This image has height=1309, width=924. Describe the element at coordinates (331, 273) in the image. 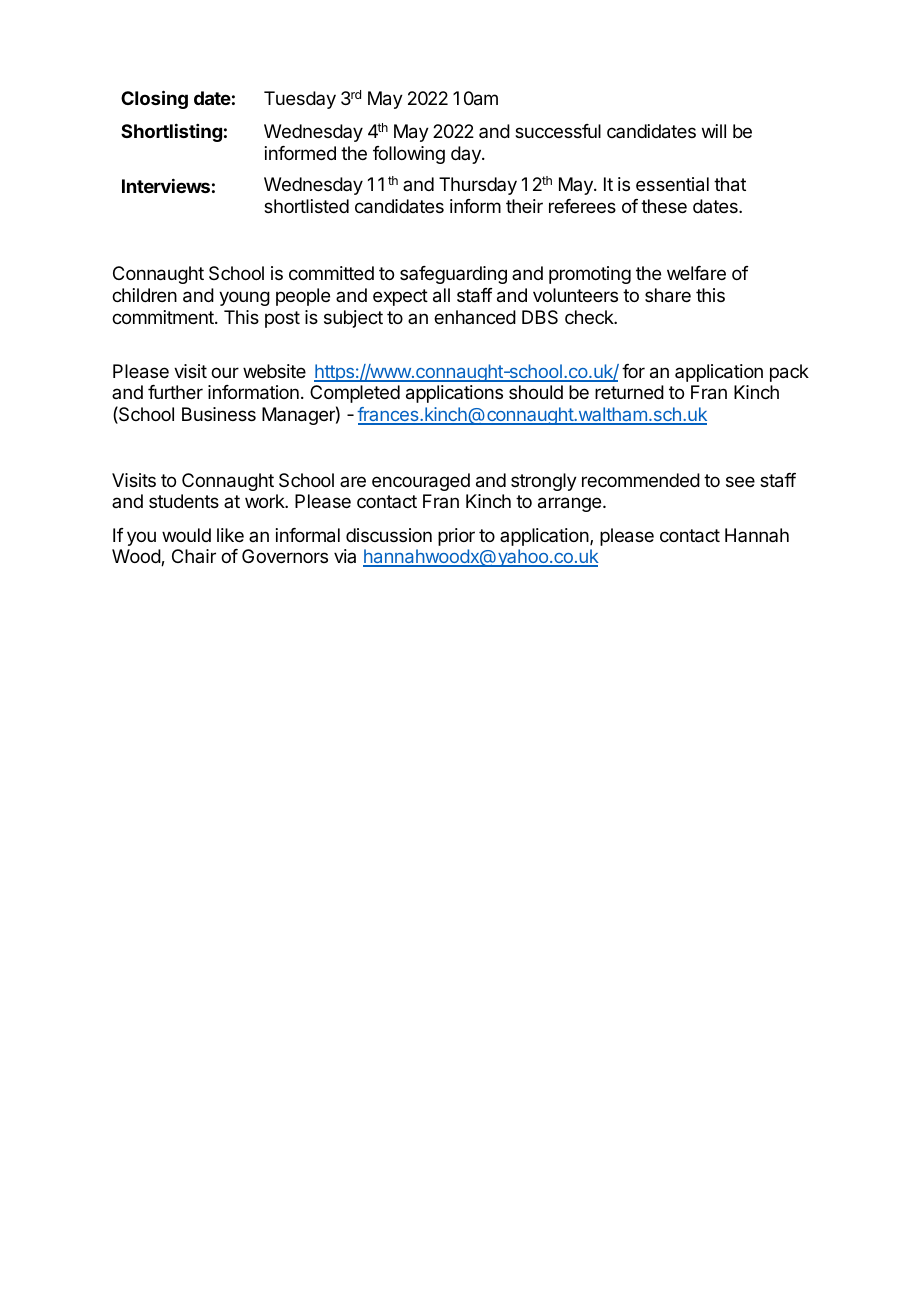

I see `committed` at that location.
